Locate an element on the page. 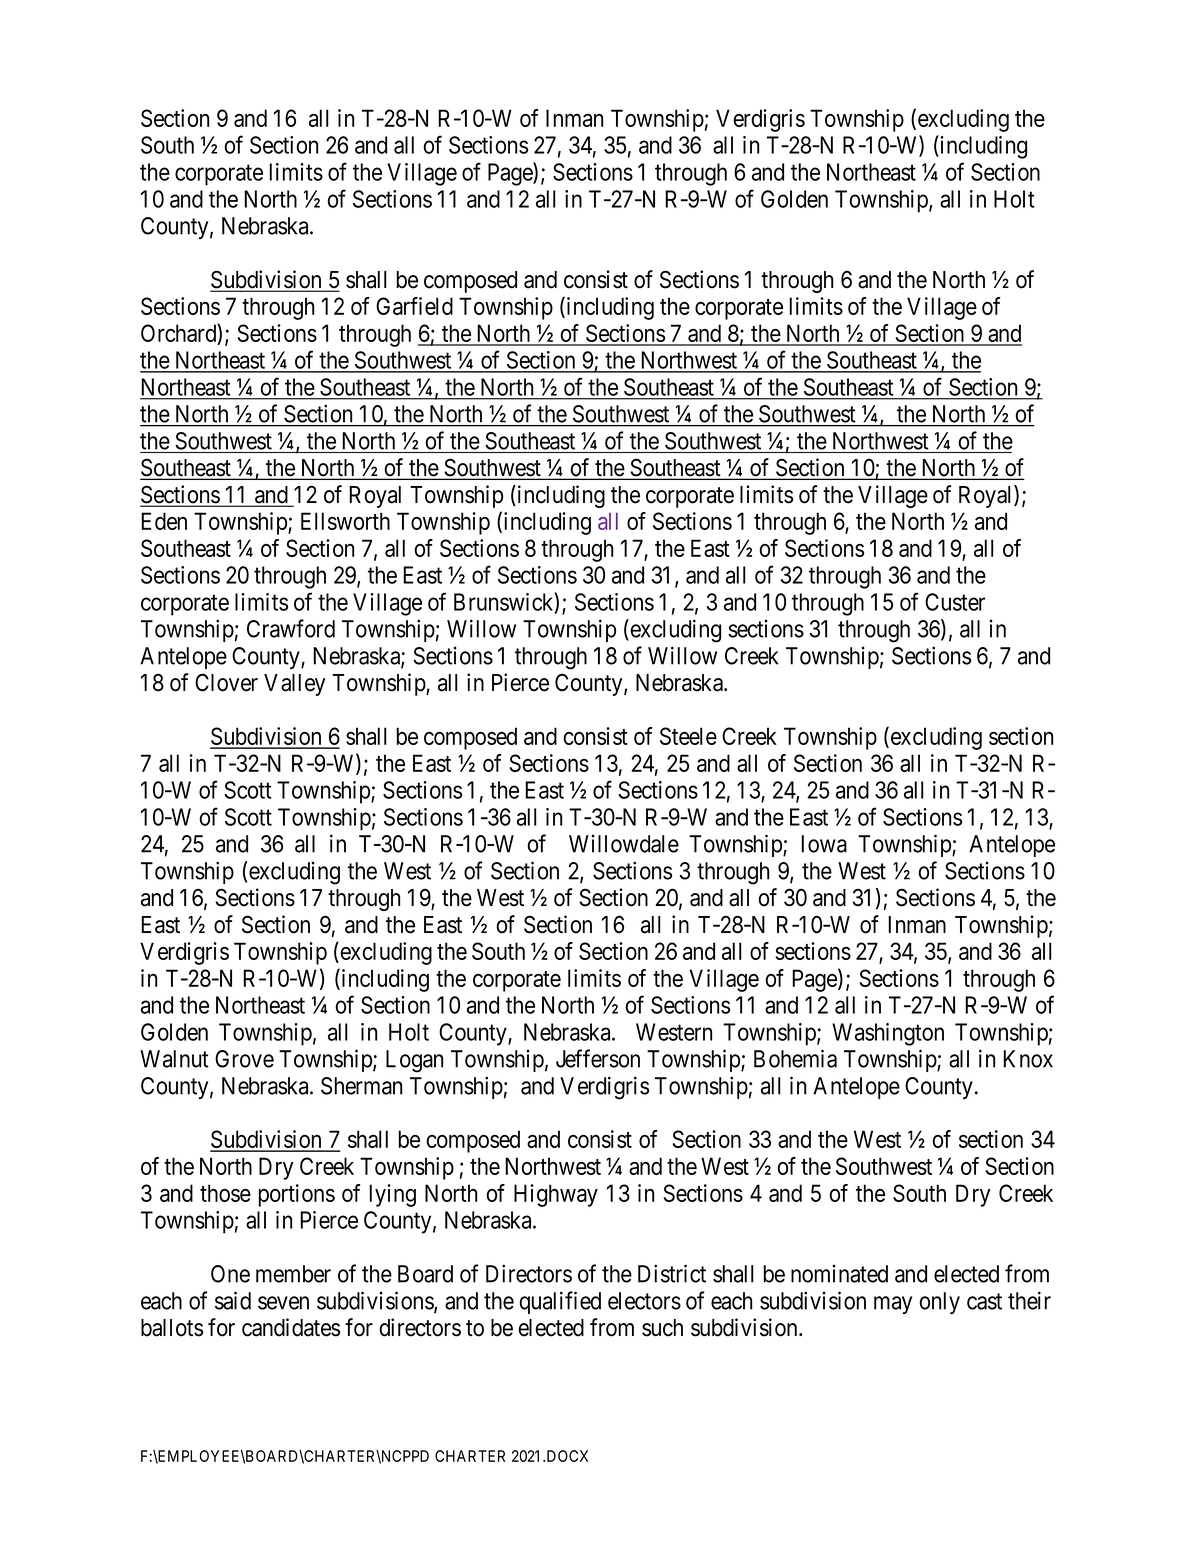 This page has height=1542, width=1191. Custer is located at coordinates (955, 602).
